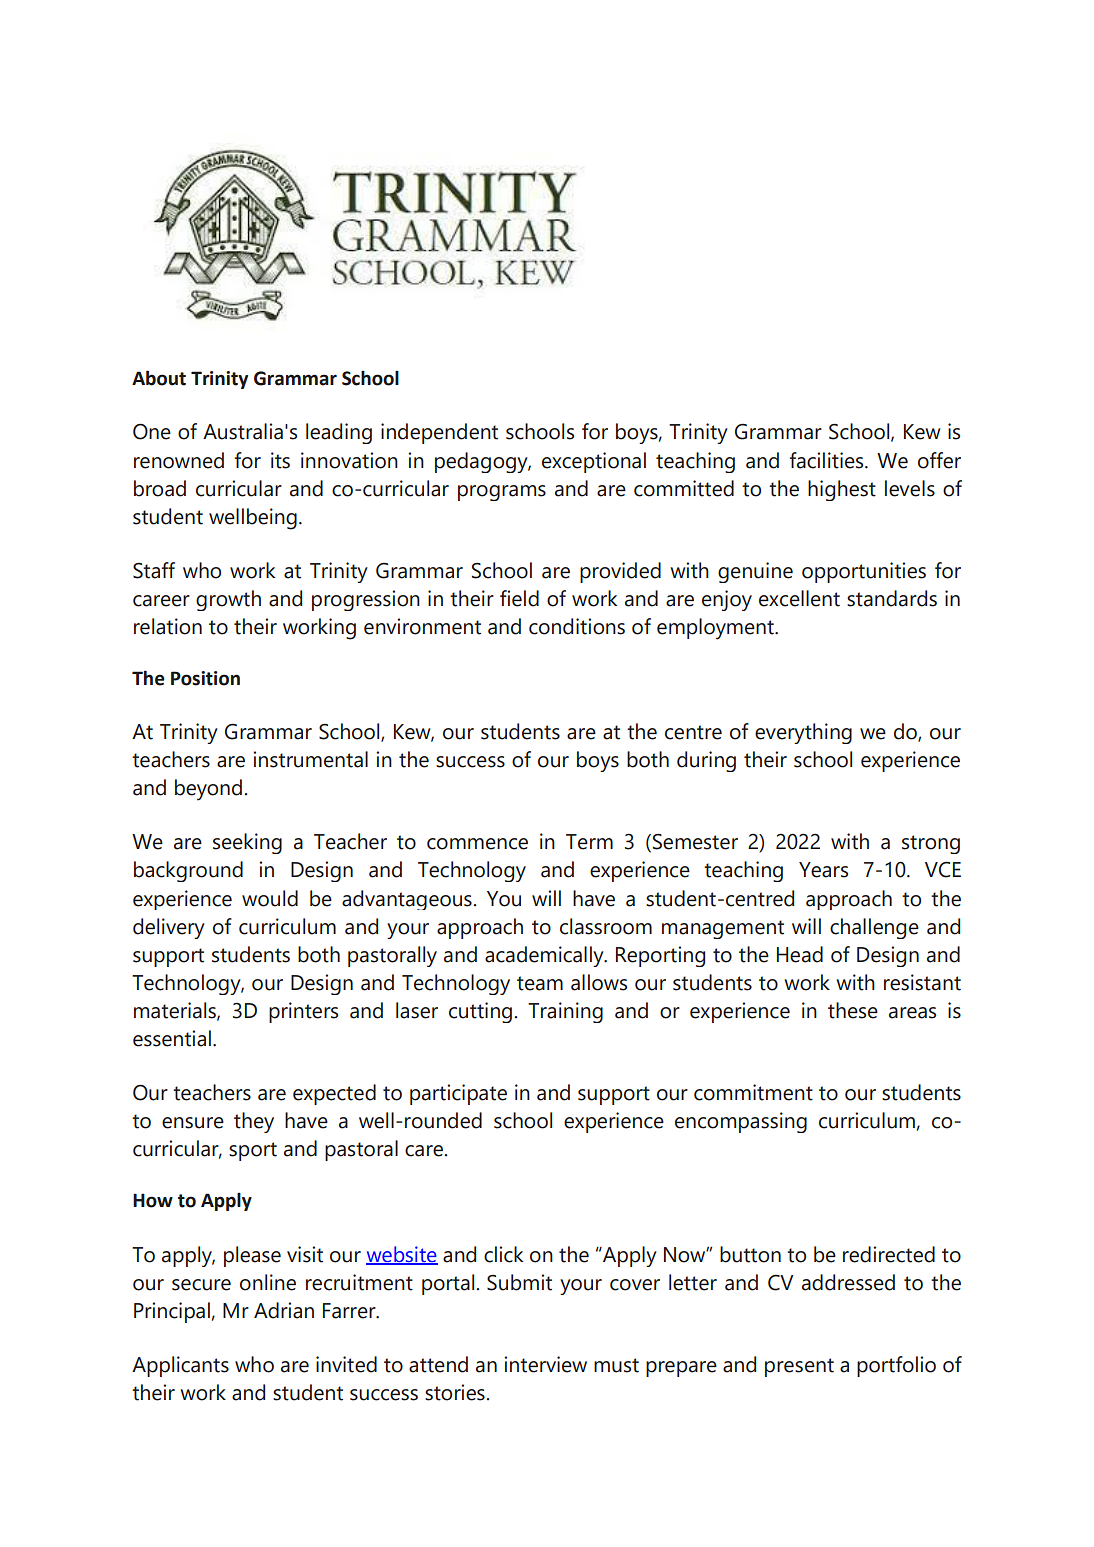 This screenshot has width=1094, height=1547. Describe the element at coordinates (280, 460) in the screenshot. I see `its` at that location.
